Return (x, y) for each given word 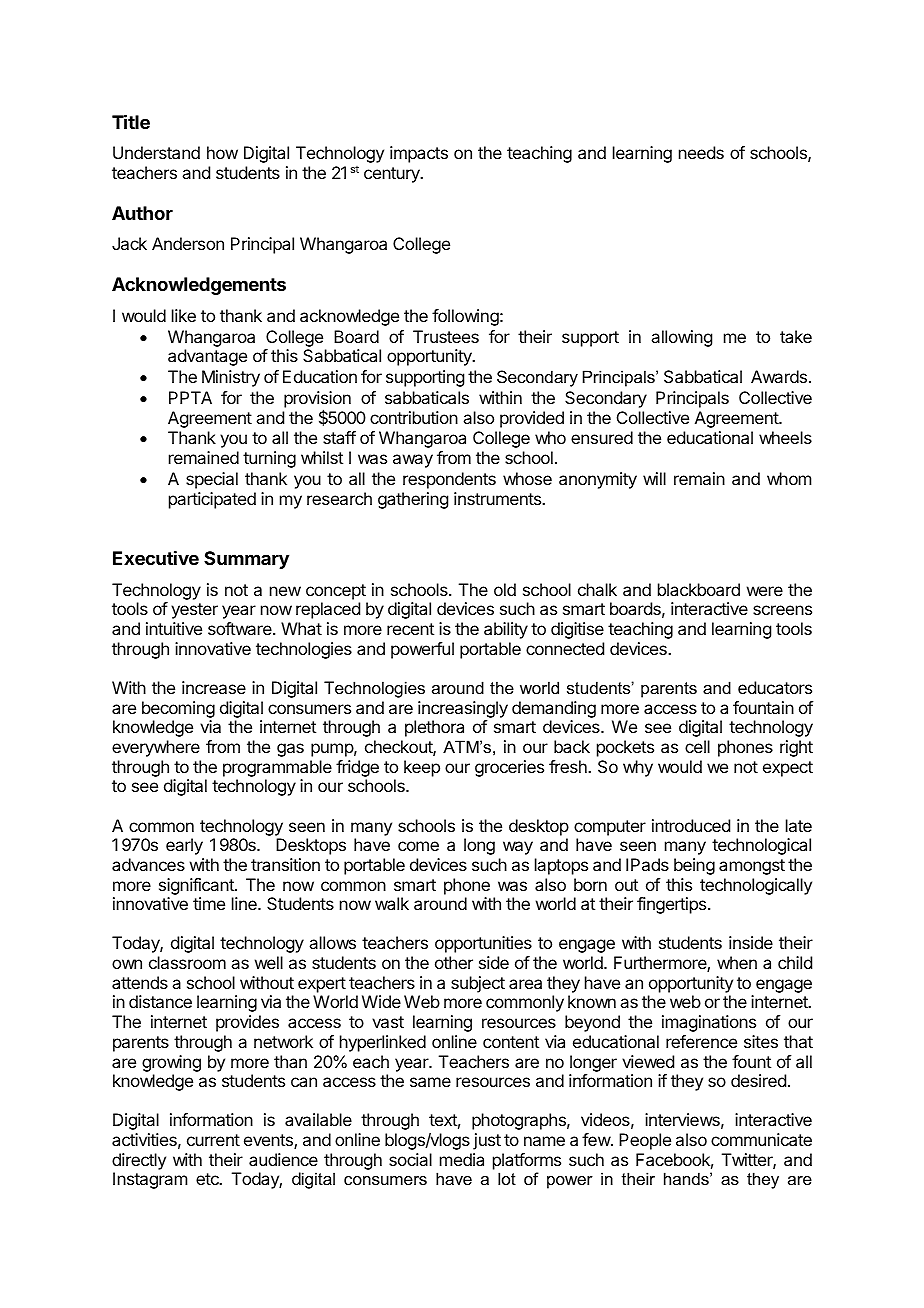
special (212, 480)
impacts (419, 154)
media (462, 1159)
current (213, 1140)
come (418, 846)
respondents (449, 480)
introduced (691, 825)
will (654, 478)
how (222, 152)
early (184, 846)
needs (701, 152)
